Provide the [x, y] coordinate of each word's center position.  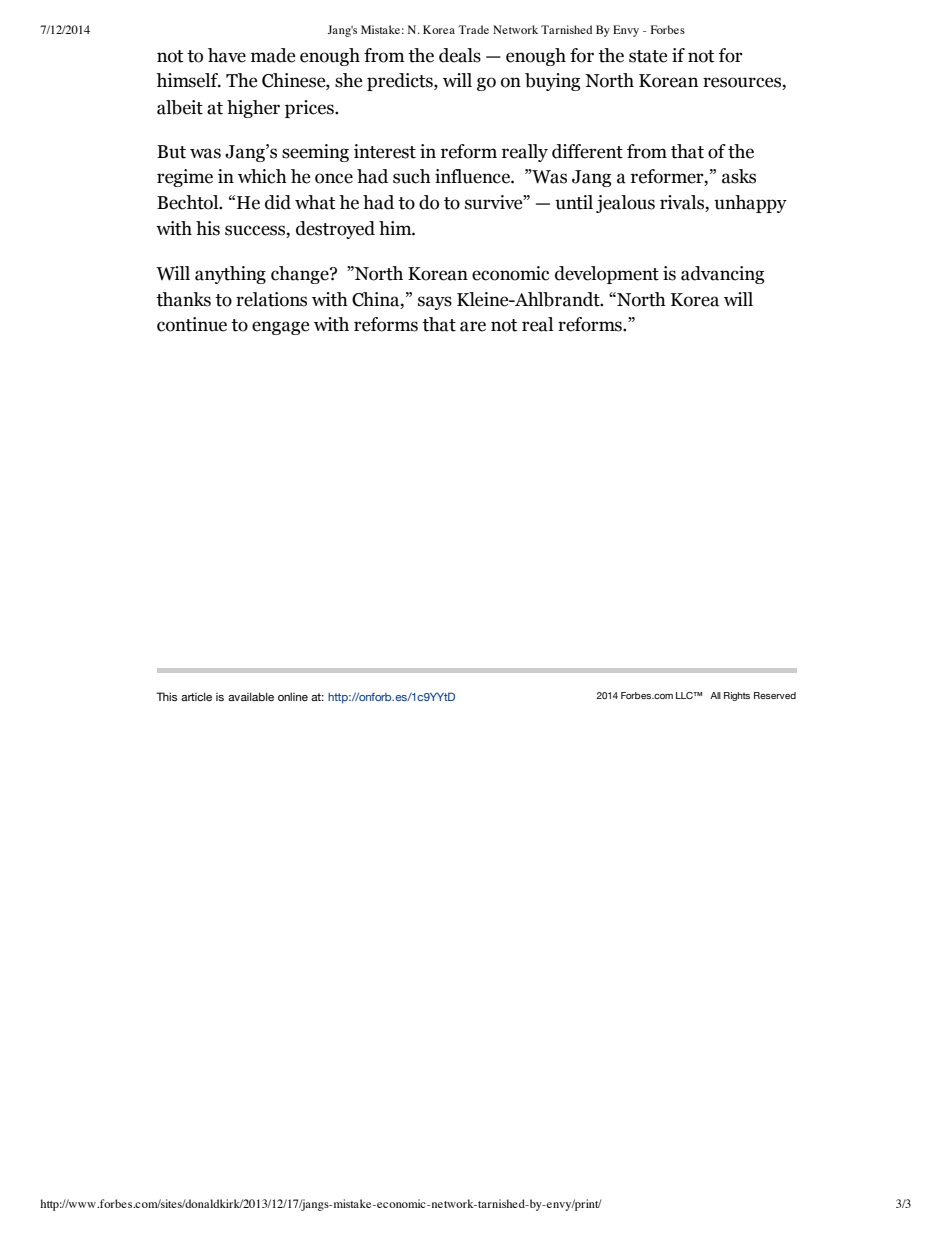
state [648, 56]
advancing [722, 275]
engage [280, 328]
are [473, 326]
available [251, 696]
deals [460, 55]
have [227, 55]
